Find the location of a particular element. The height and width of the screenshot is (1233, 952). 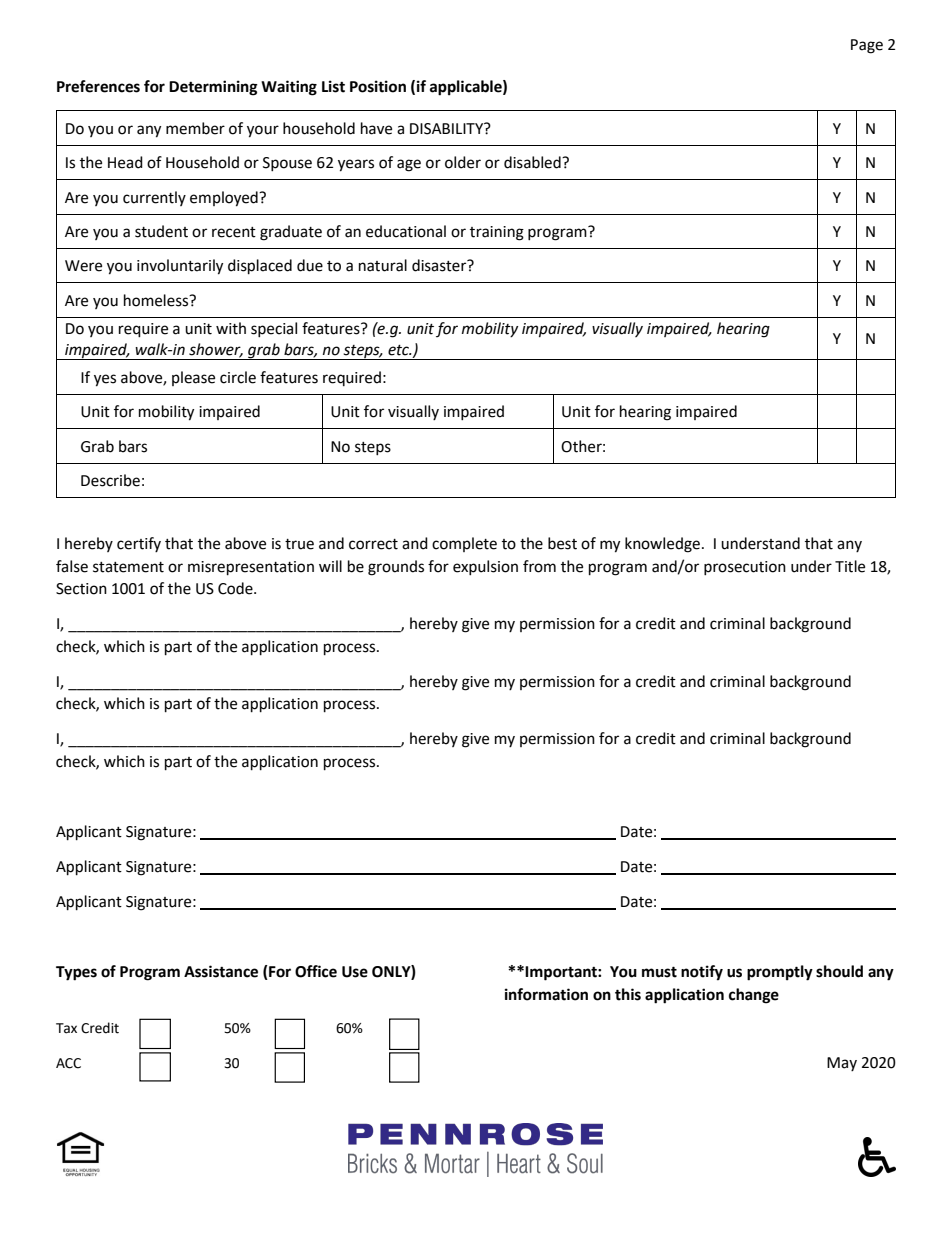

certify is located at coordinates (139, 544).
